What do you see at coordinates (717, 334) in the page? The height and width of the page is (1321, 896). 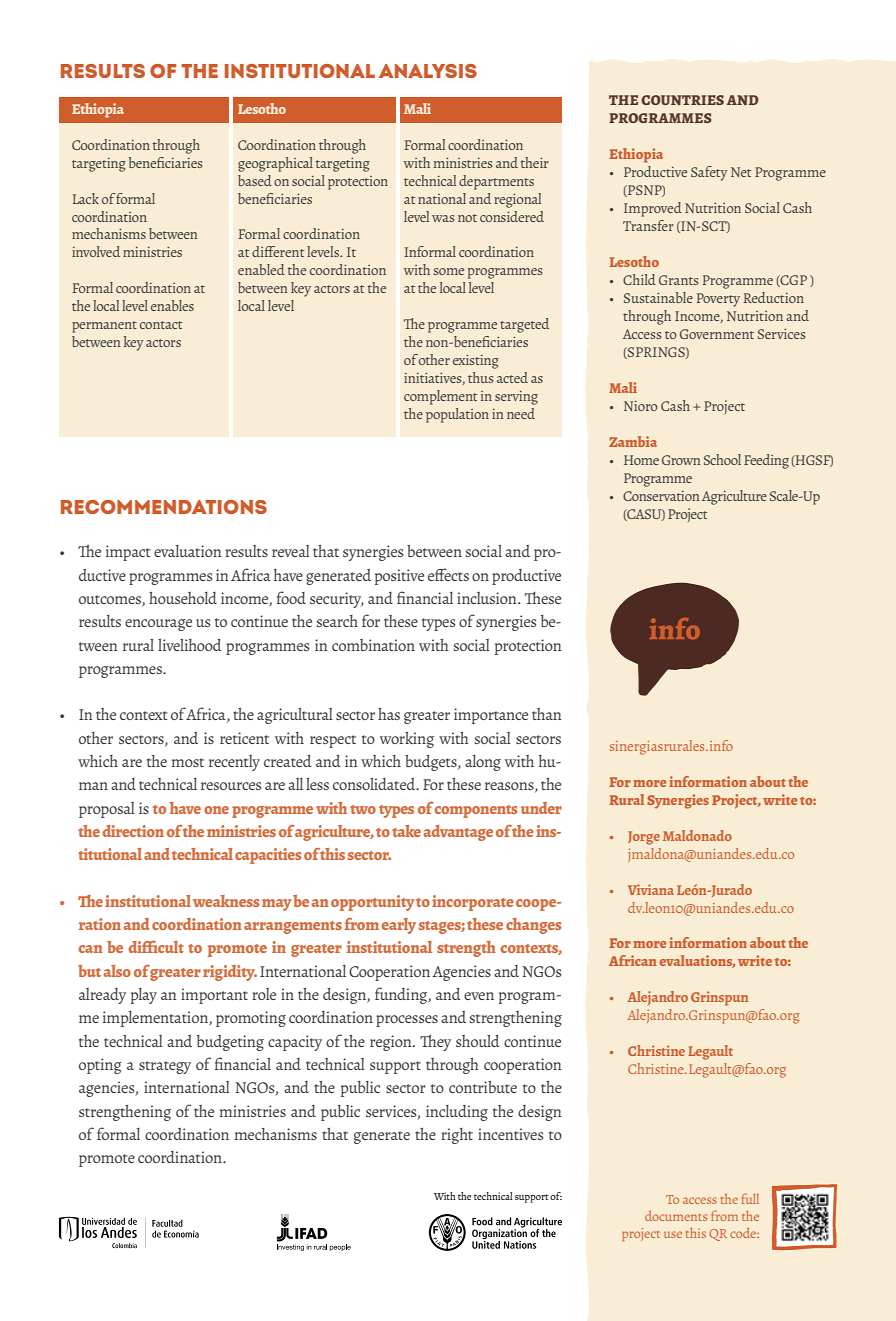 I see `Government` at bounding box center [717, 334].
